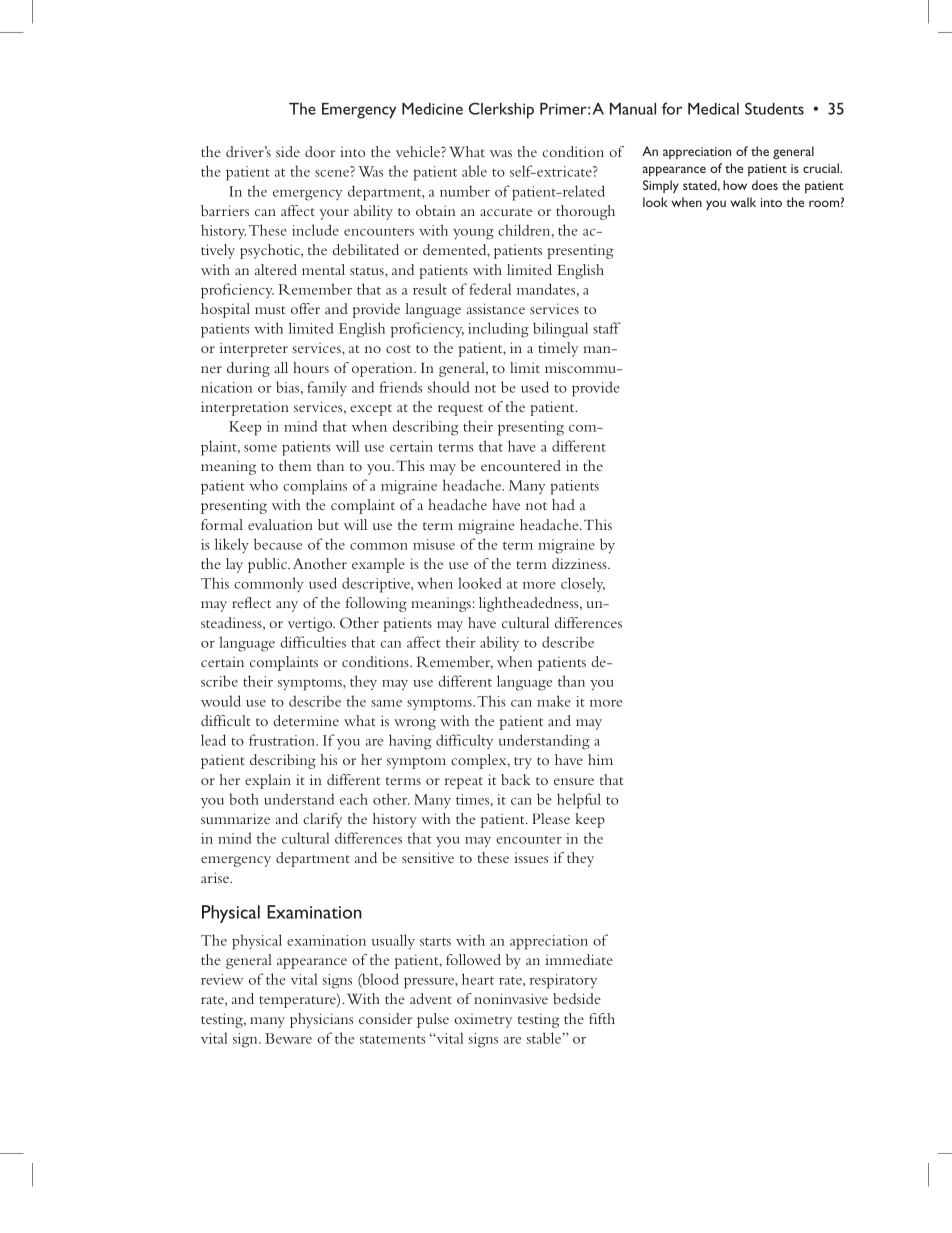 The width and height of the image is (952, 1233). What do you see at coordinates (600, 759) in the image?
I see `him` at bounding box center [600, 759].
